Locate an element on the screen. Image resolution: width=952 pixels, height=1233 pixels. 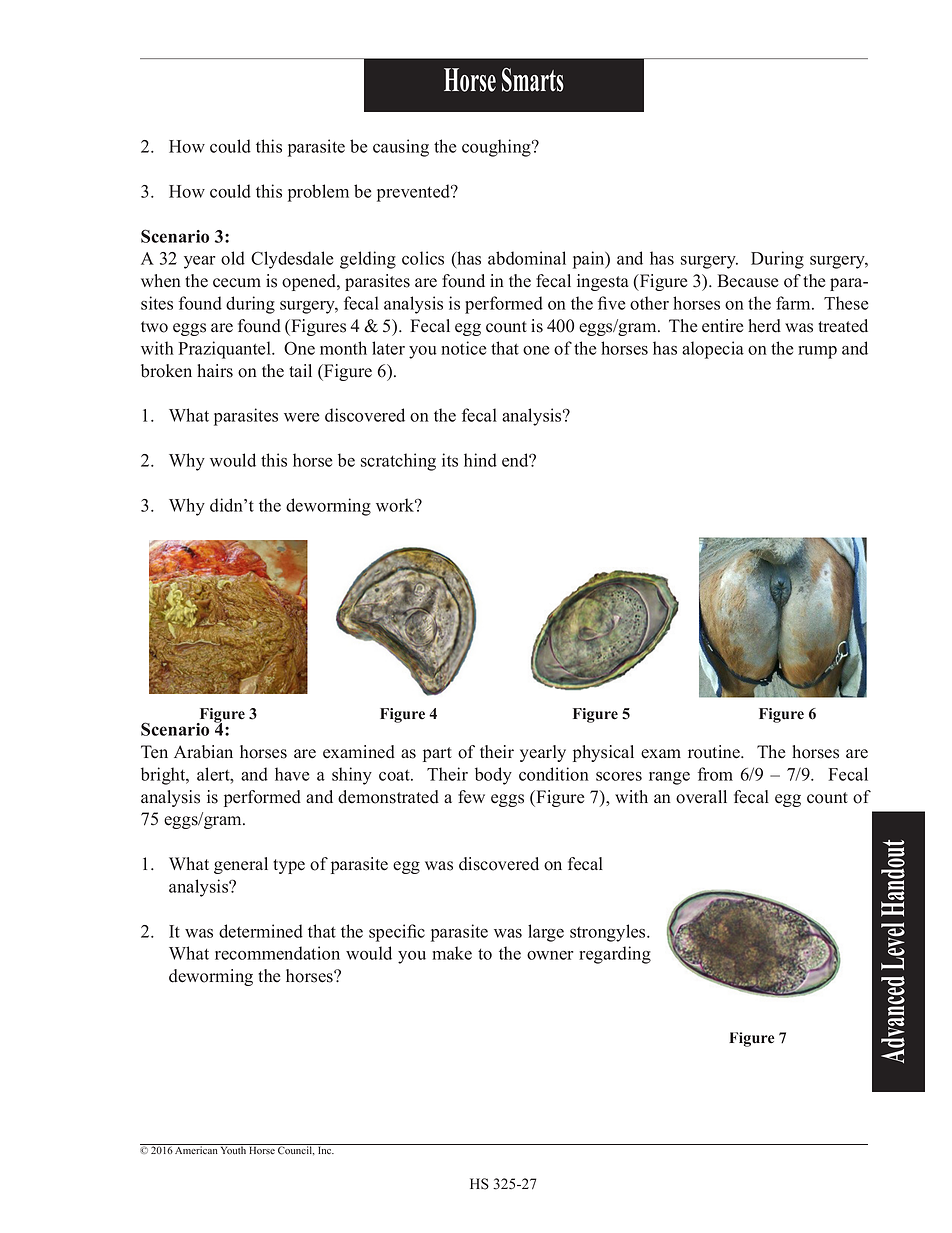
notice is located at coordinates (463, 348).
